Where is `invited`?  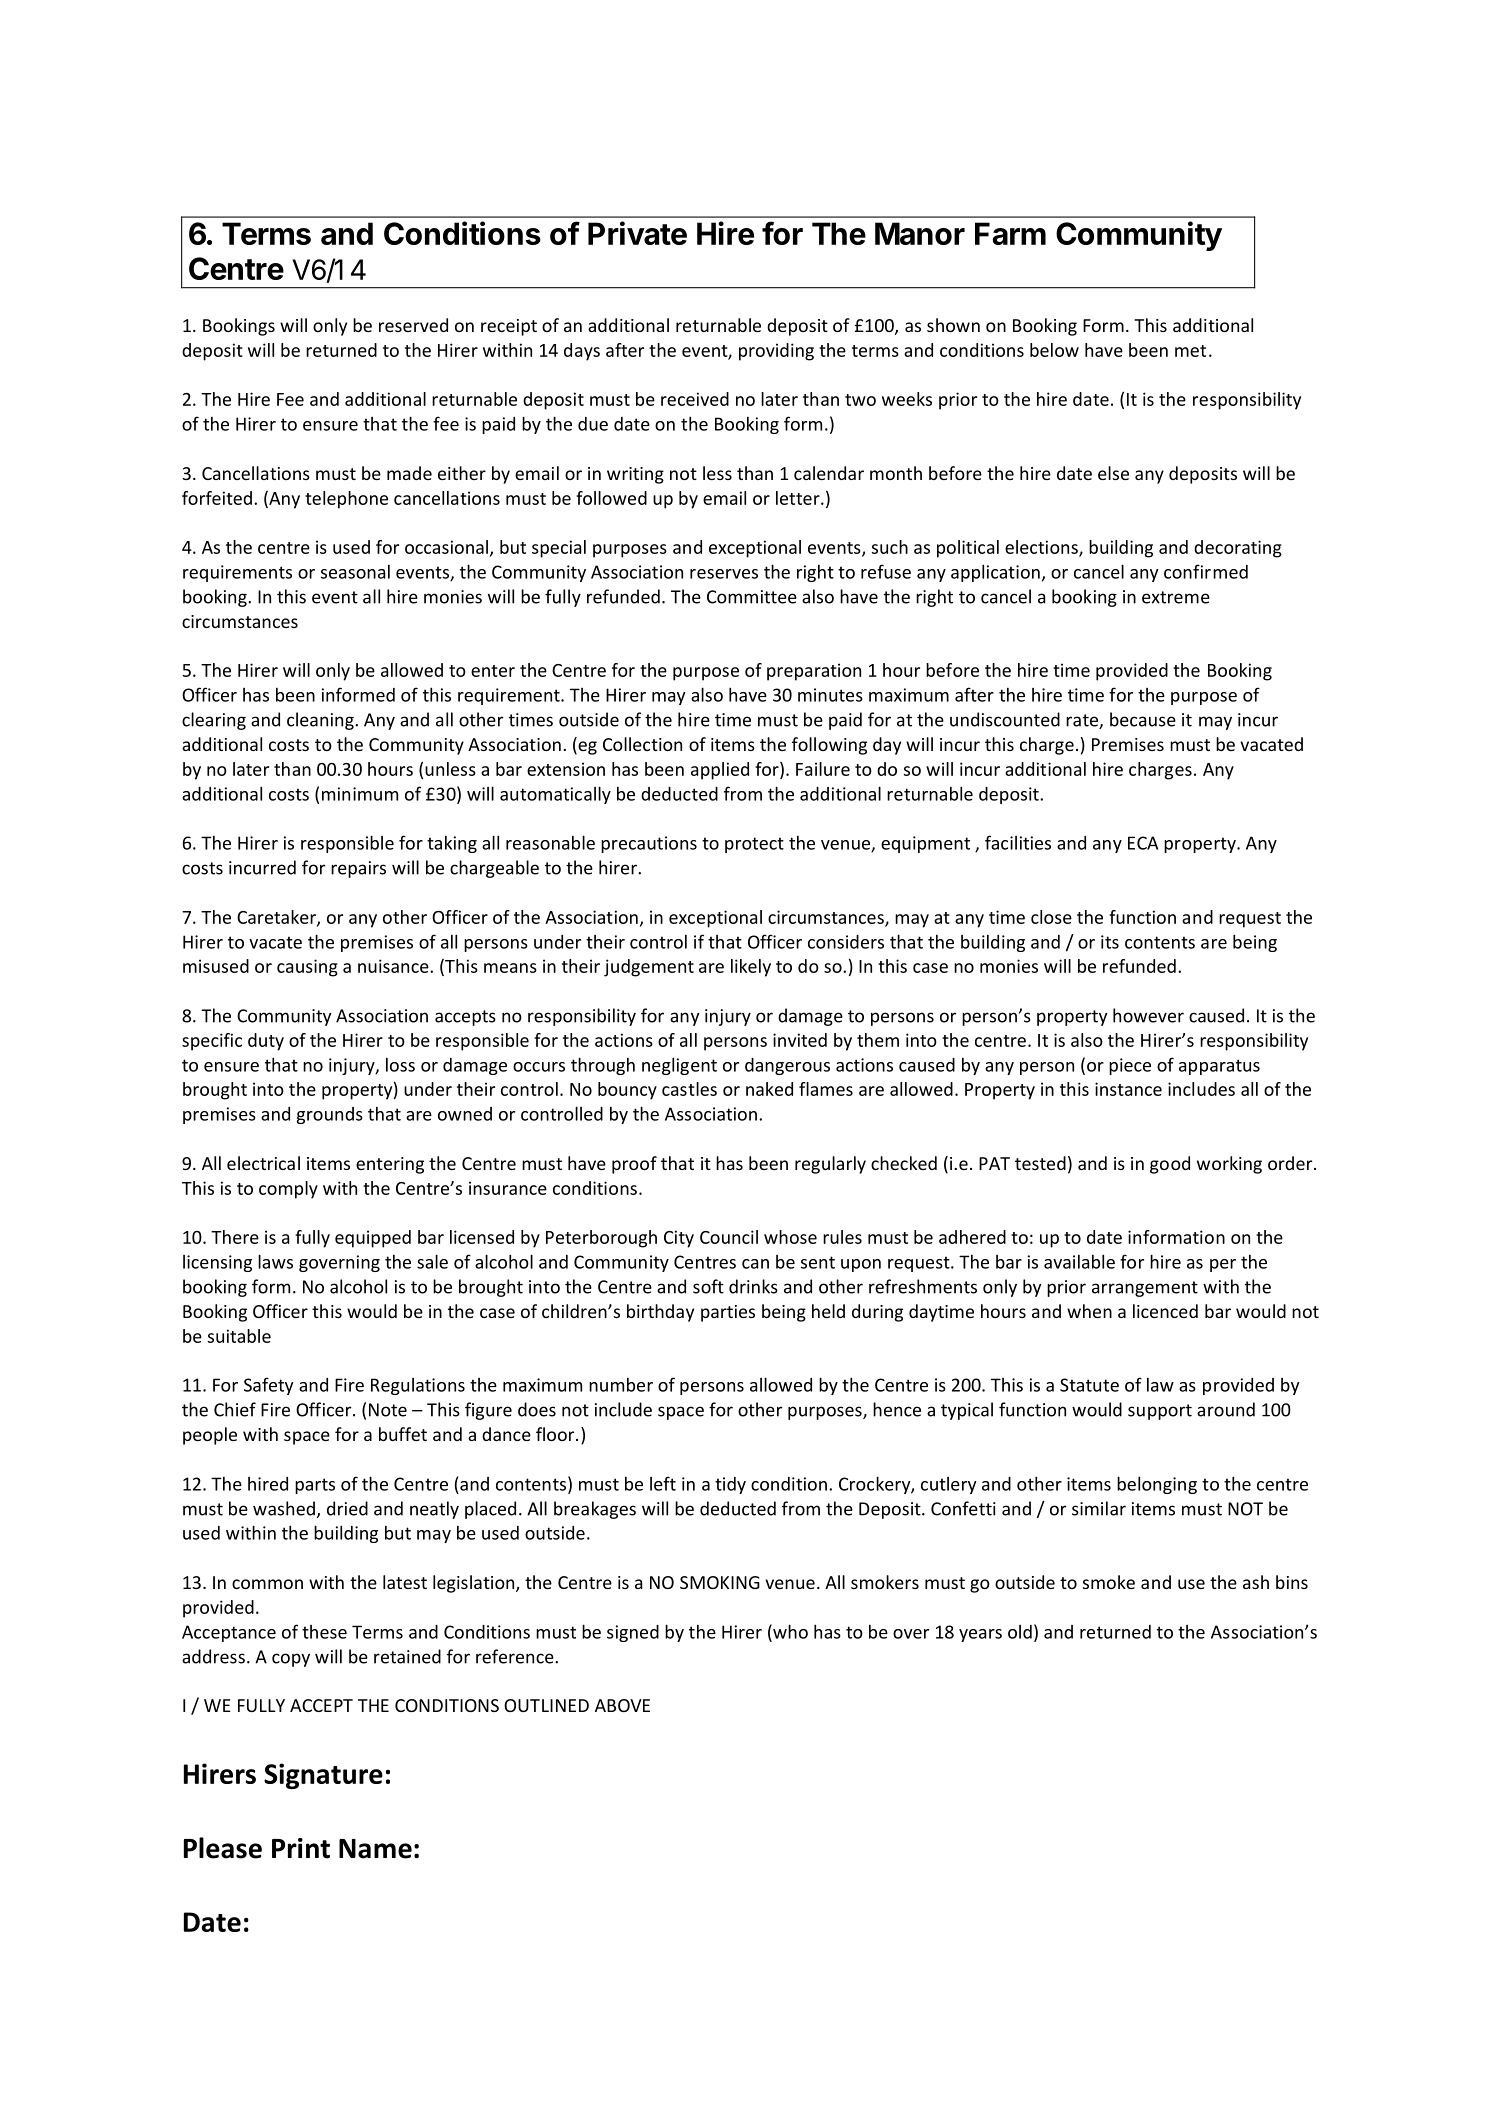
invited is located at coordinates (800, 1040).
